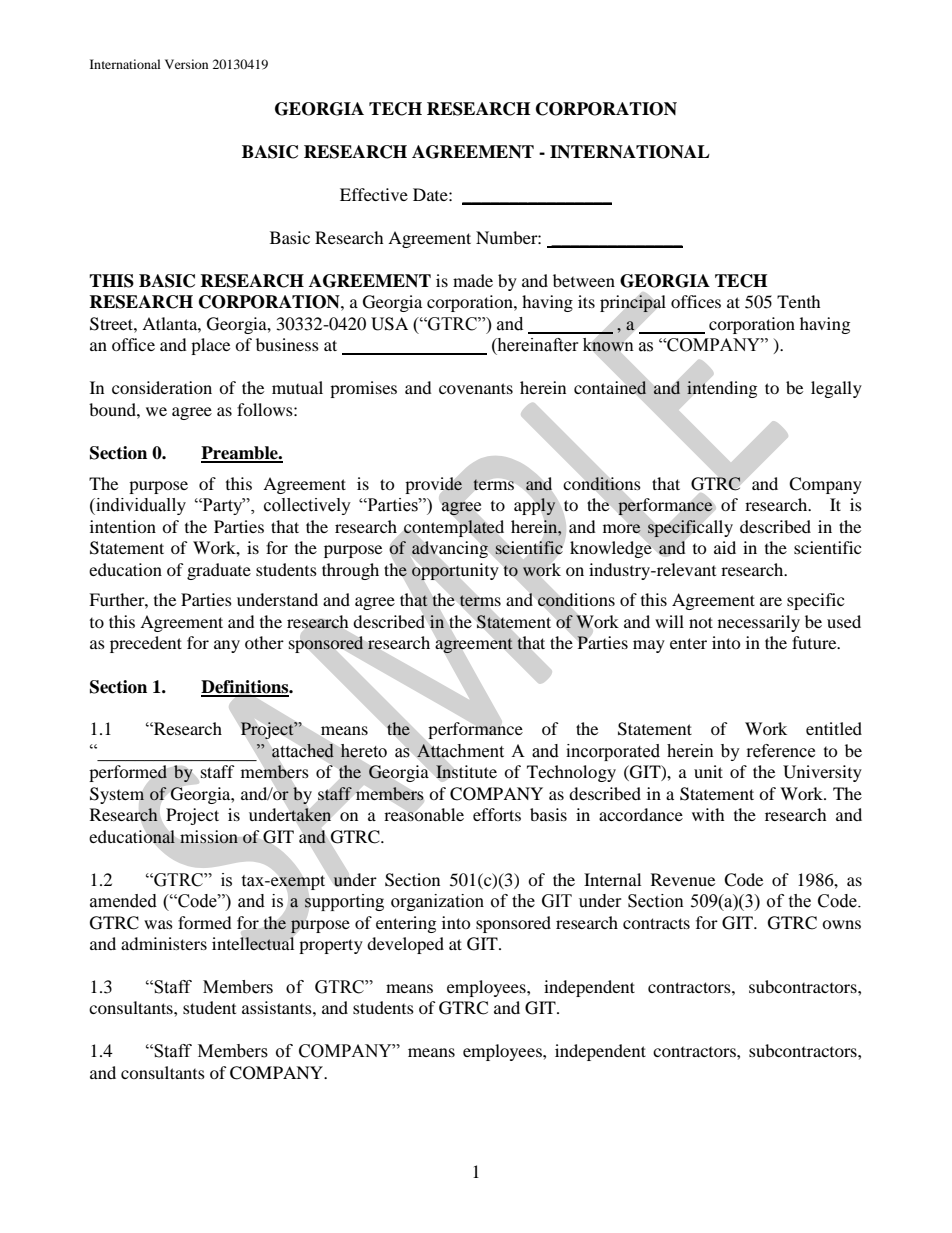 This image has height=1233, width=952. I want to click on was, so click(158, 924).
